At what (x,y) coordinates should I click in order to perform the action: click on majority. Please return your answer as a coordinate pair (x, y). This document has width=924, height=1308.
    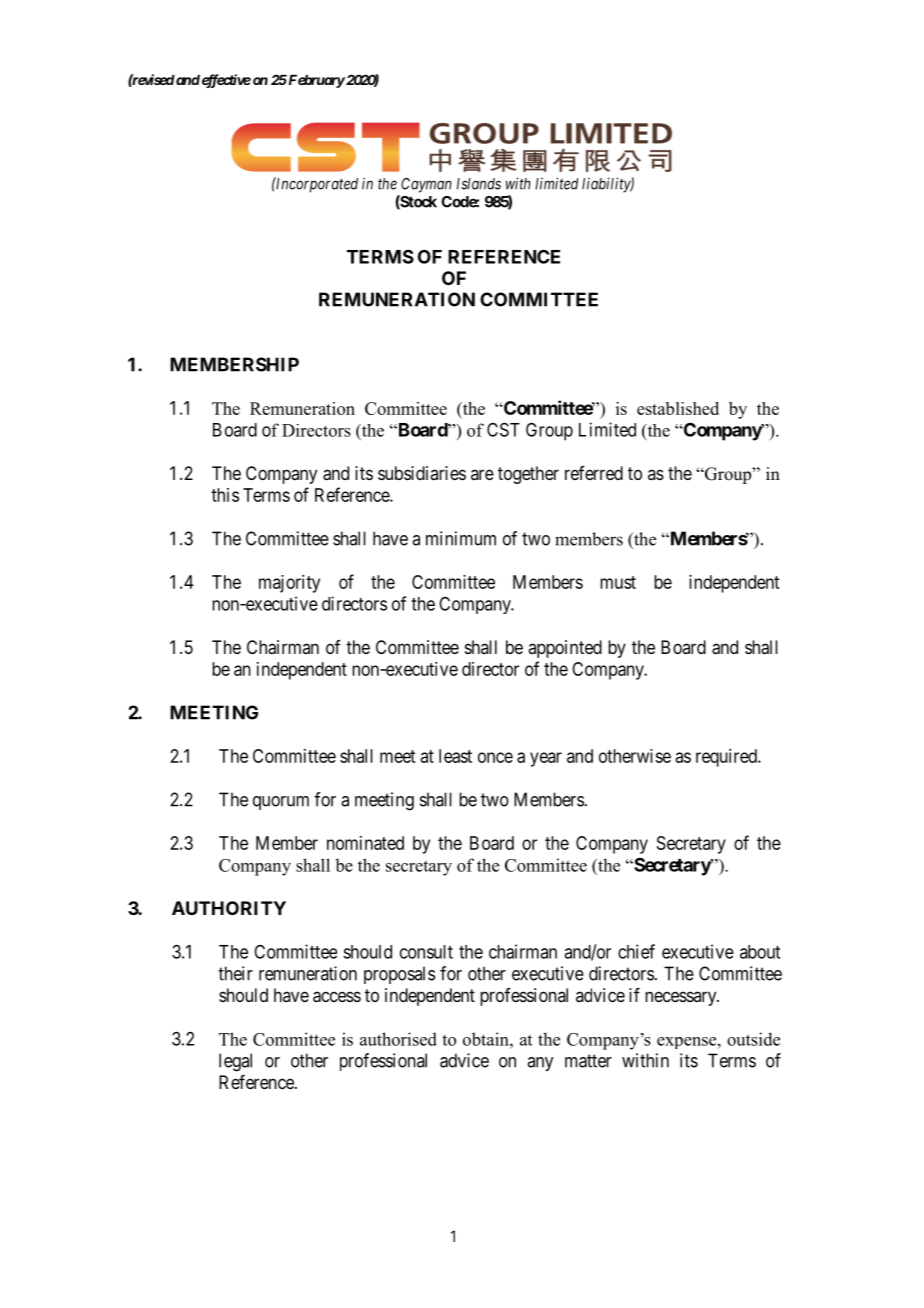
    Looking at the image, I should click on (289, 584).
